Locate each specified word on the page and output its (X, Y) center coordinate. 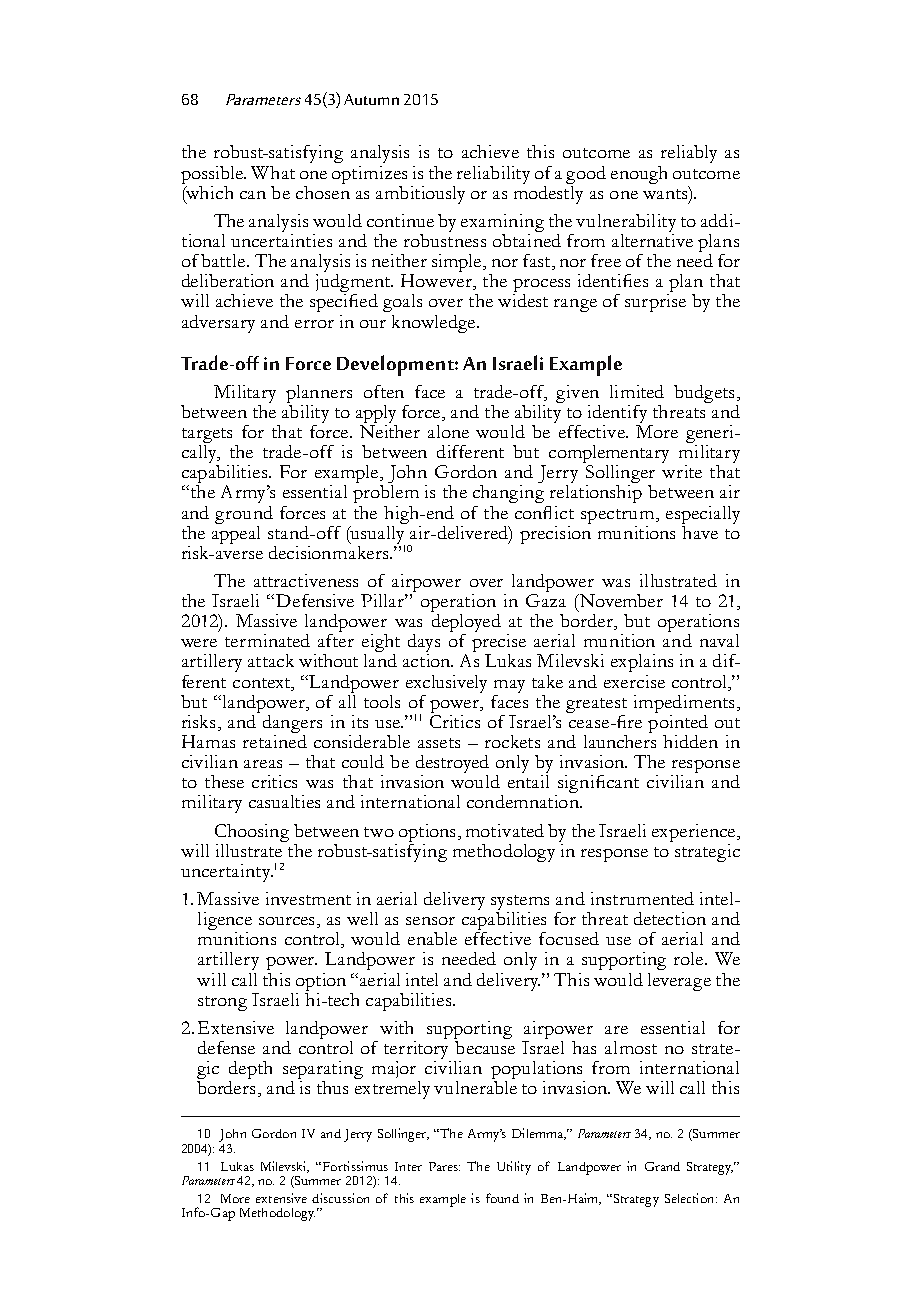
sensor (430, 921)
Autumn (371, 99)
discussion (340, 1198)
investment (308, 898)
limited (637, 391)
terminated (267, 640)
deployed (466, 624)
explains (642, 663)
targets (207, 437)
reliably (689, 154)
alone (448, 431)
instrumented (642, 898)
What (273, 172)
